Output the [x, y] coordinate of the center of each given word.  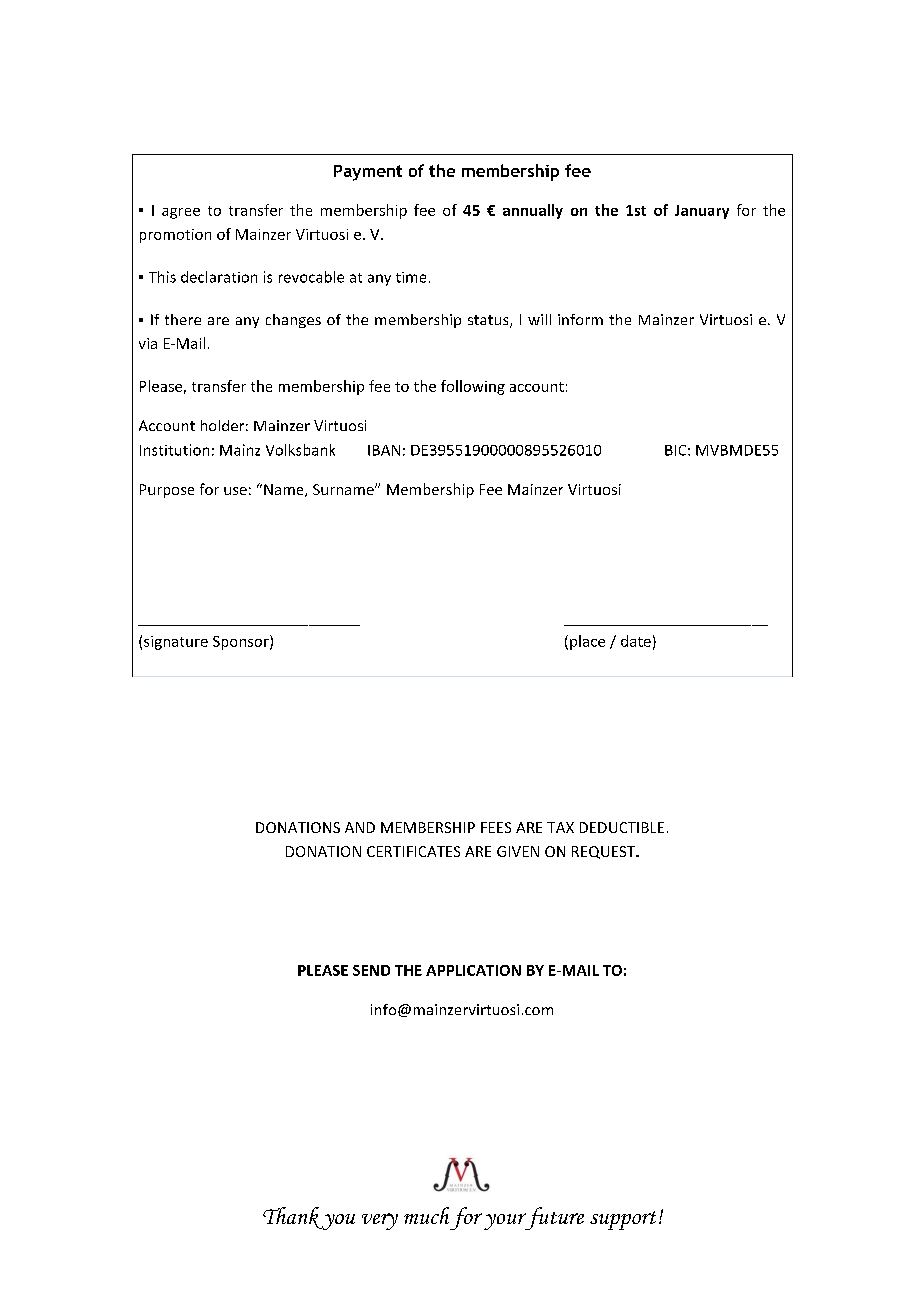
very [380, 1221]
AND [360, 827]
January [702, 212]
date [636, 641]
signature [176, 643]
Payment [368, 173]
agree [181, 213]
